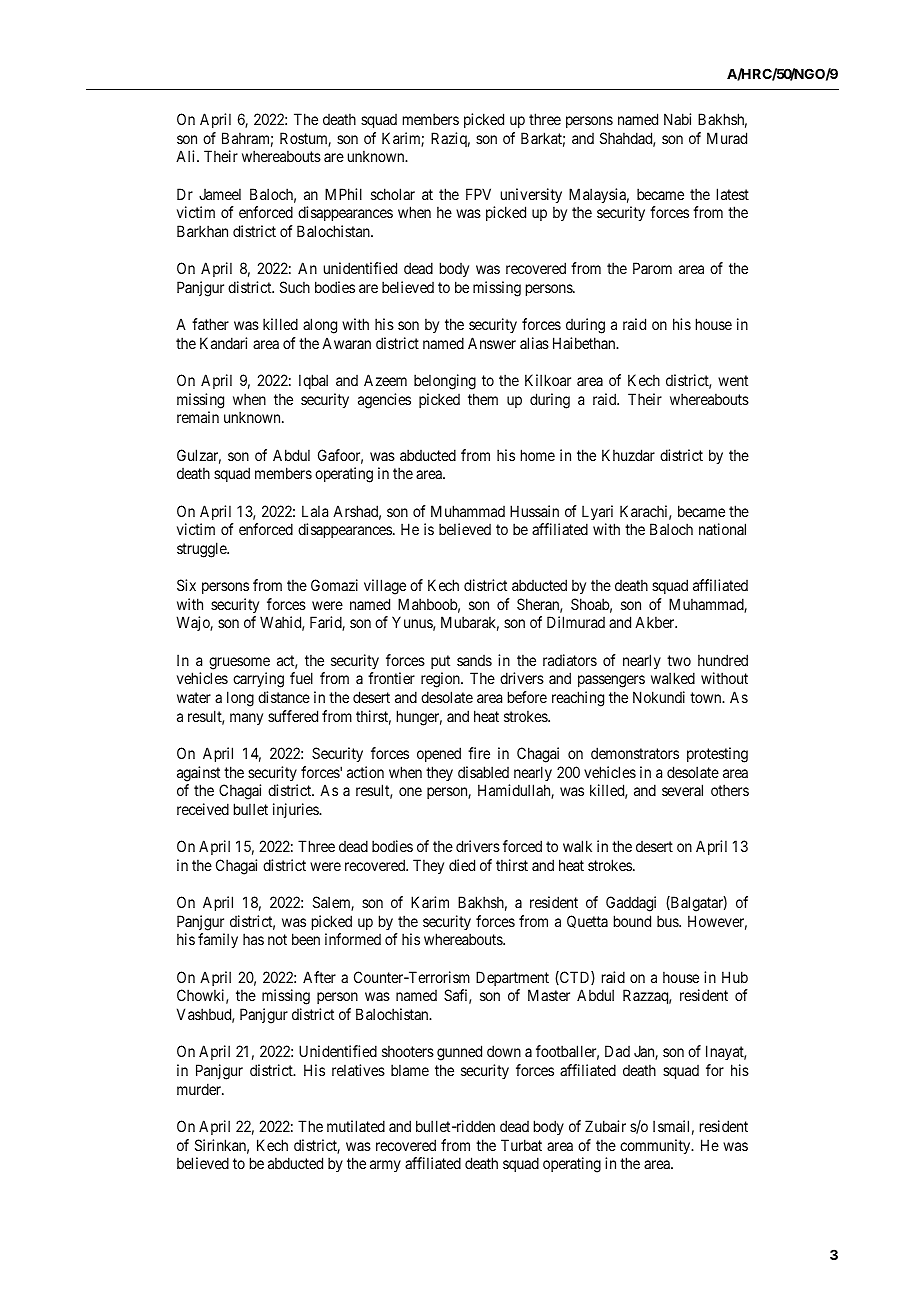  Describe the element at coordinates (474, 660) in the screenshot. I see `sands` at that location.
